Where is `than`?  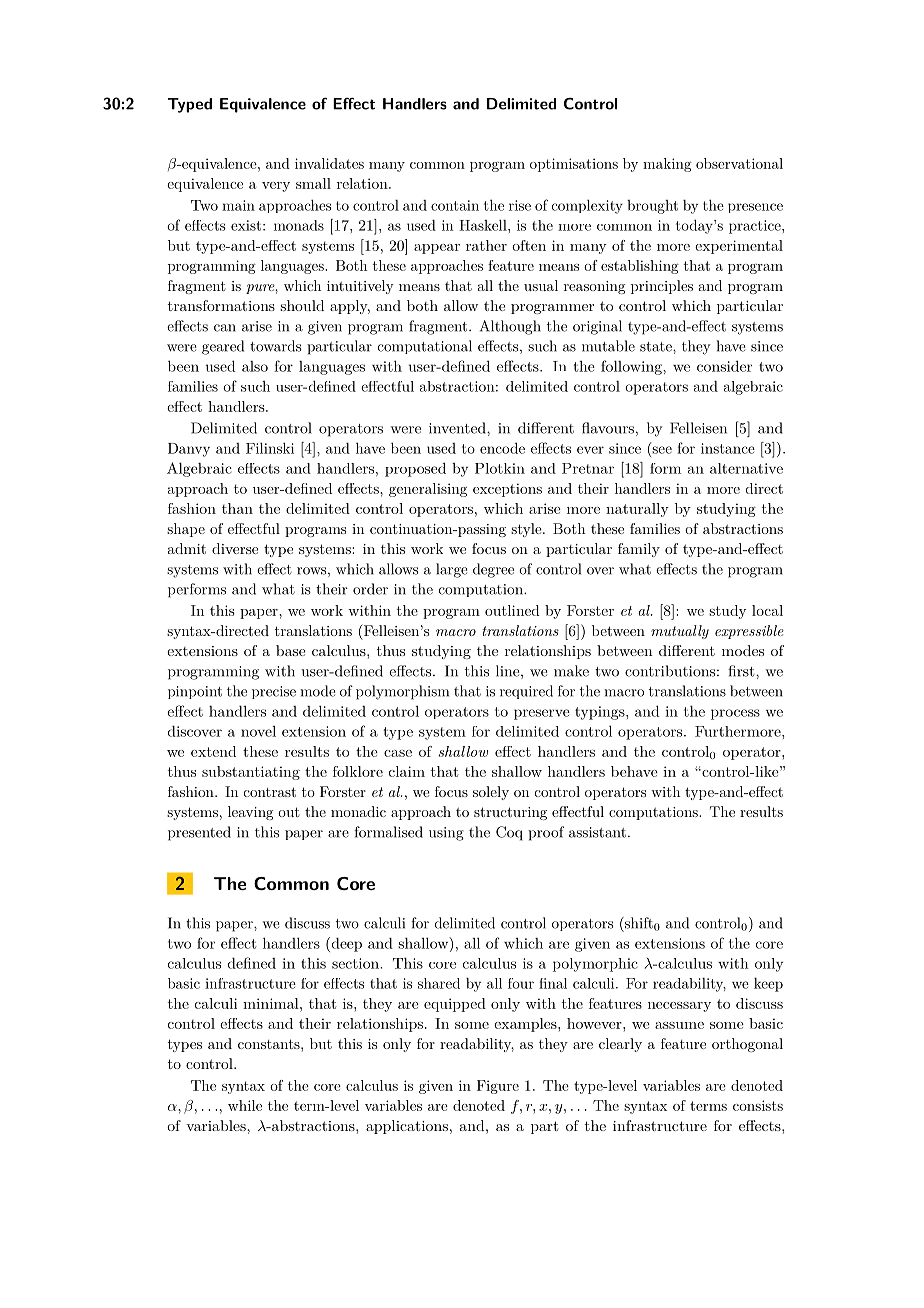
than is located at coordinates (237, 508).
